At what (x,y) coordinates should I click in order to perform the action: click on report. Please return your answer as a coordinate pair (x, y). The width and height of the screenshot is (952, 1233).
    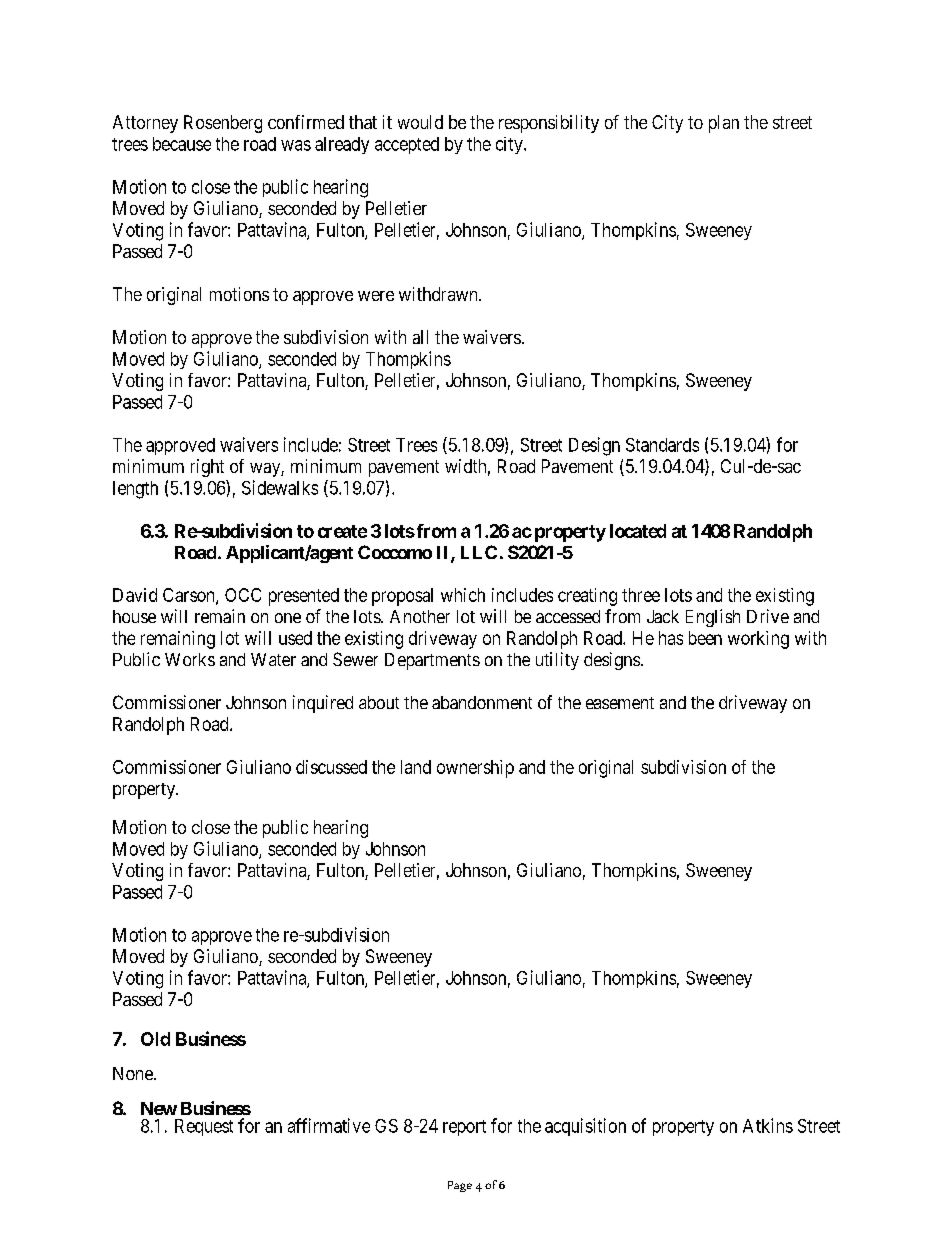
    Looking at the image, I should click on (464, 1128).
